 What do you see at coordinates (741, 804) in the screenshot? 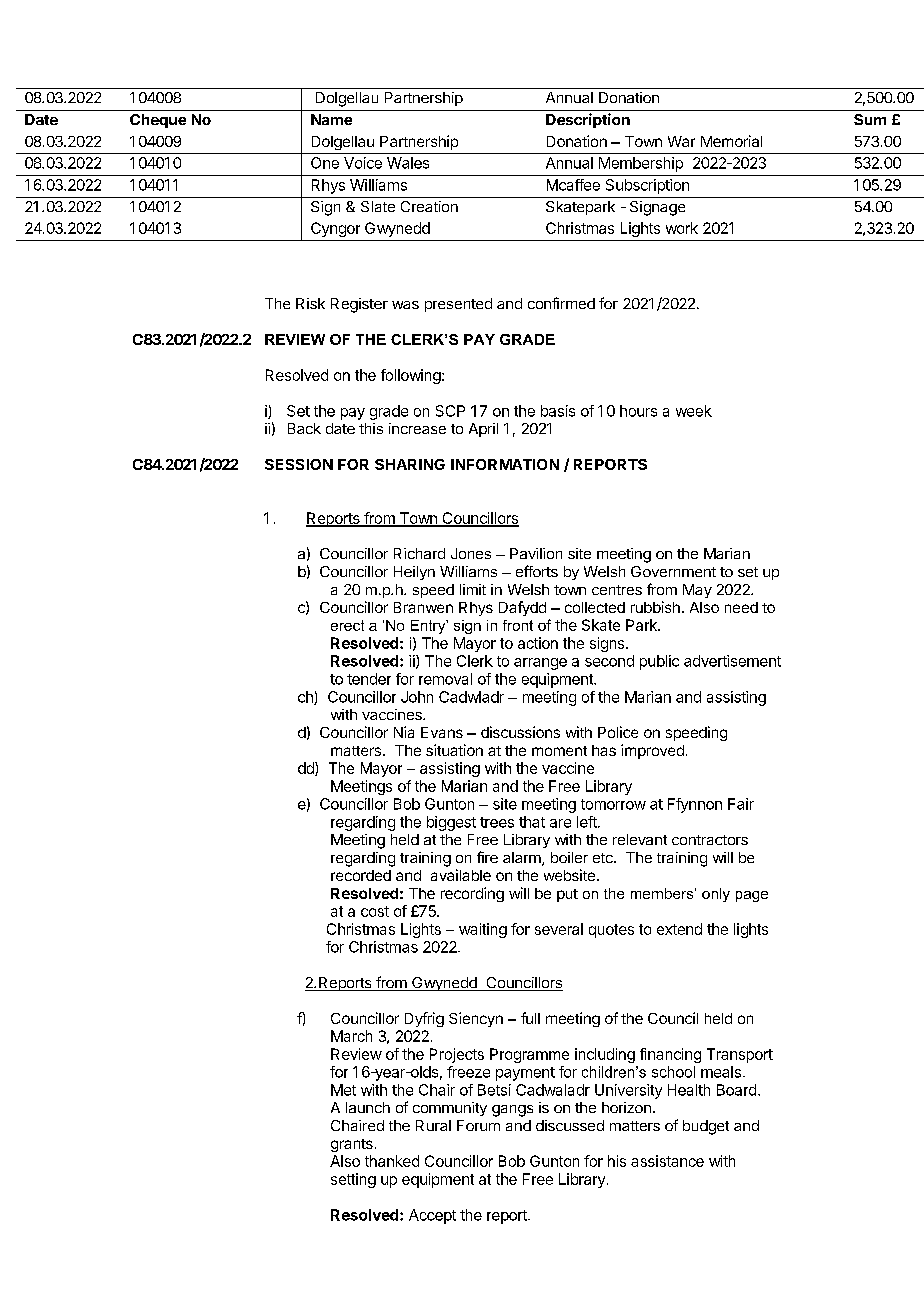
I see `Fair` at bounding box center [741, 804].
